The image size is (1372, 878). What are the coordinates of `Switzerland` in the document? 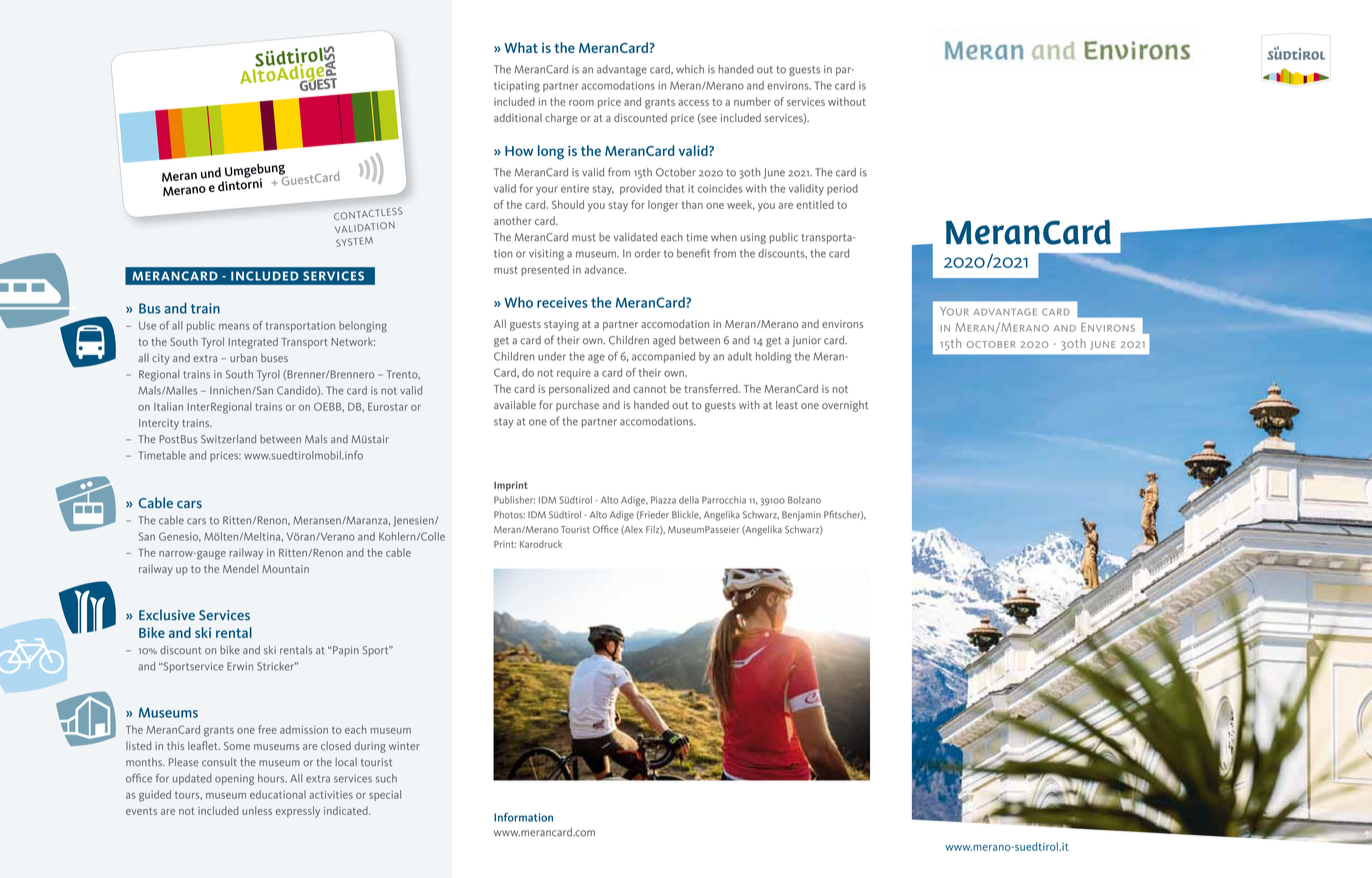 It's located at (228, 439).
